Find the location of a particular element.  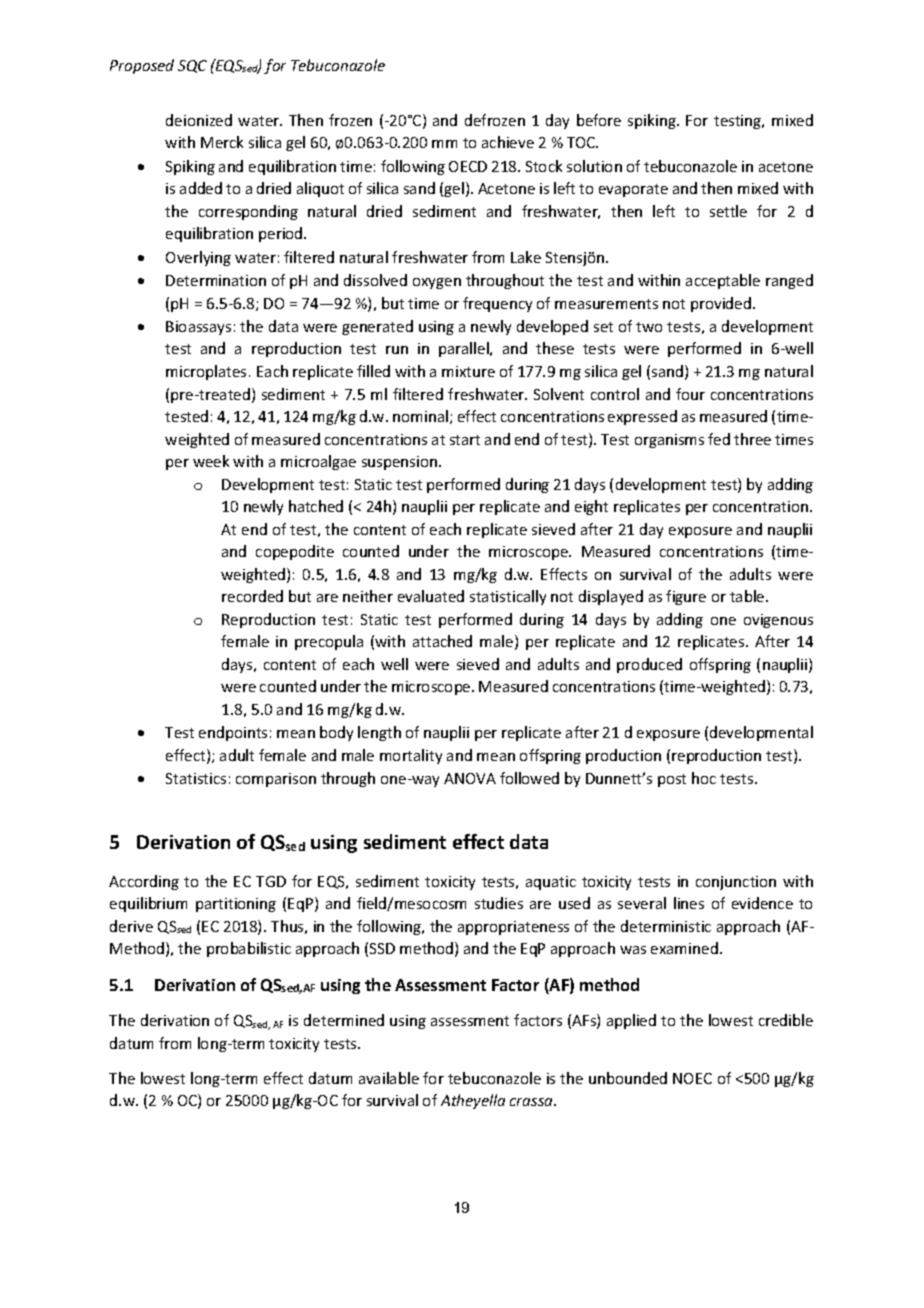

start is located at coordinates (465, 440).
